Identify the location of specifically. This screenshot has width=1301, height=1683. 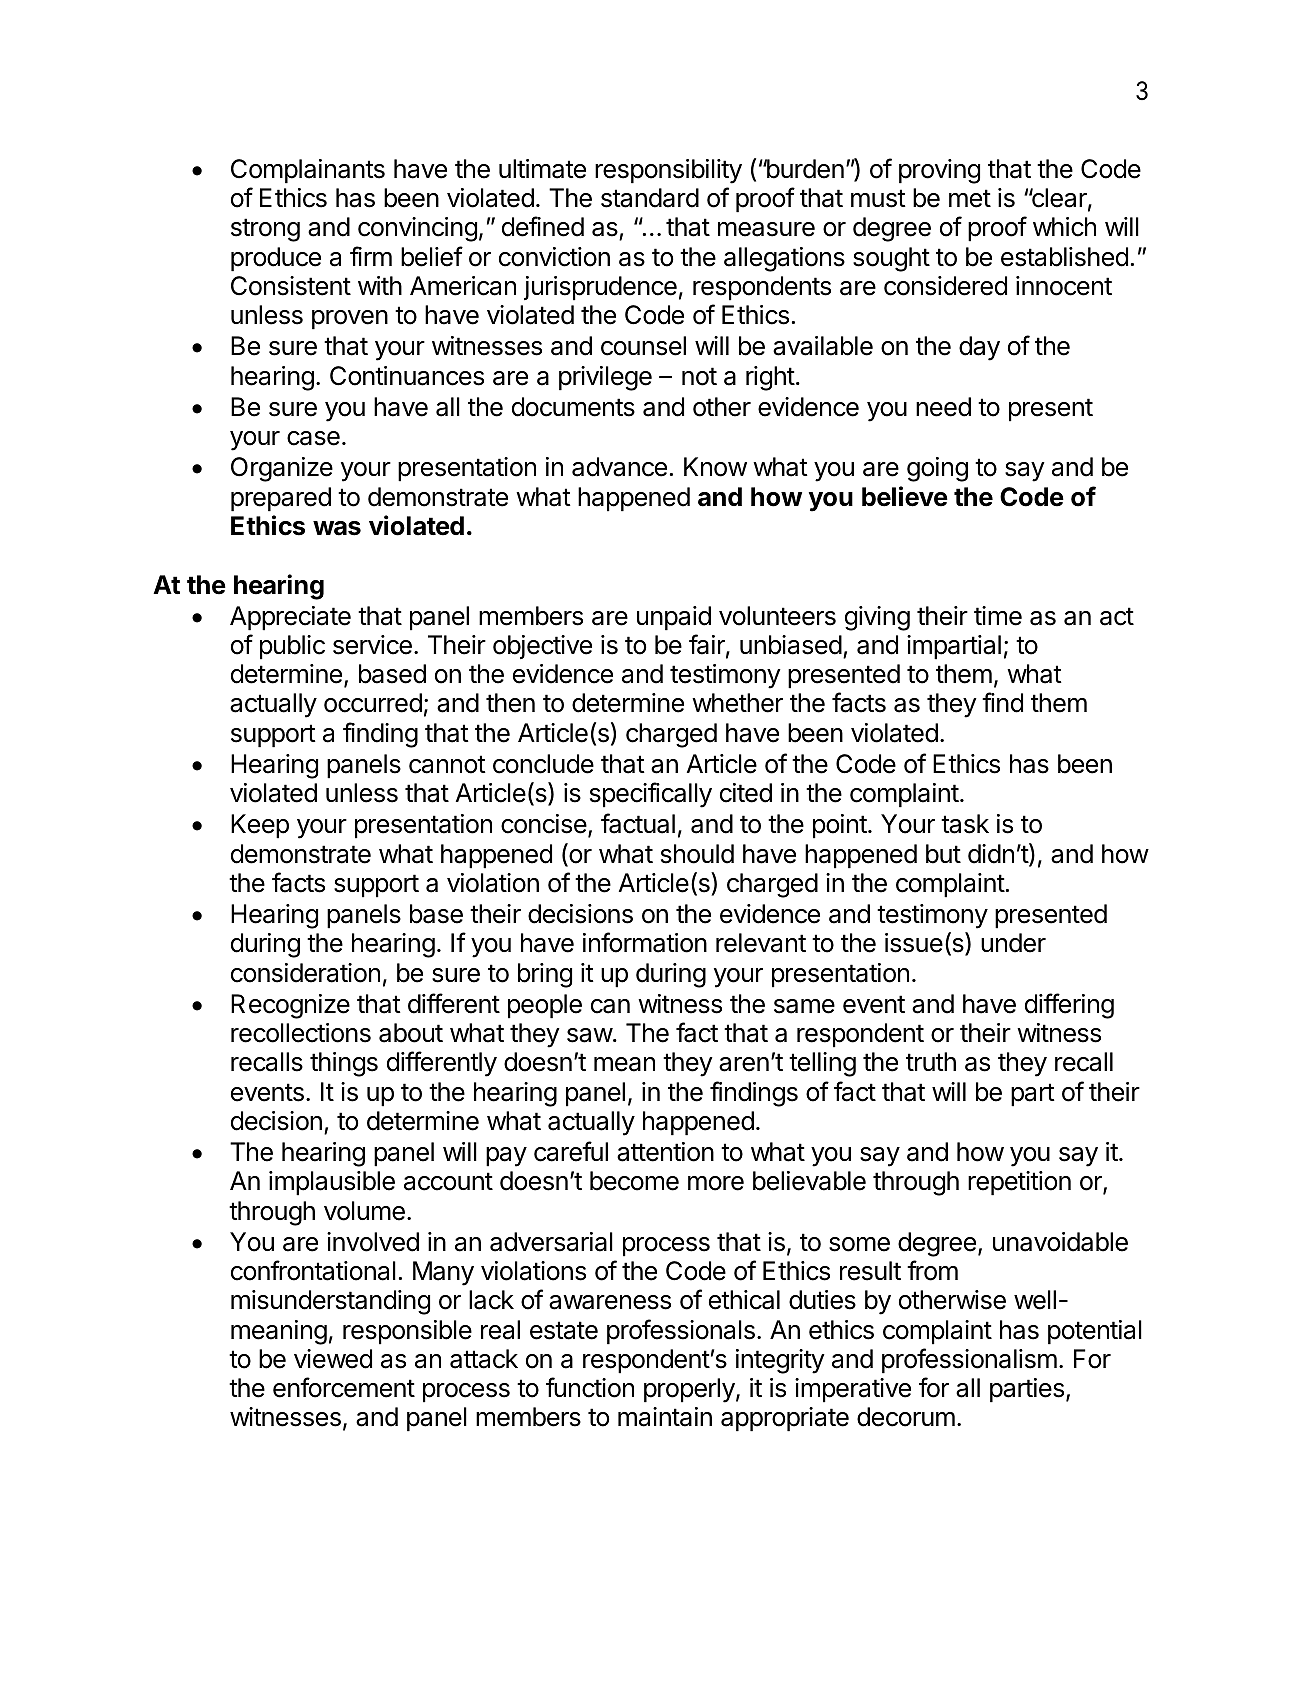
(651, 795).
